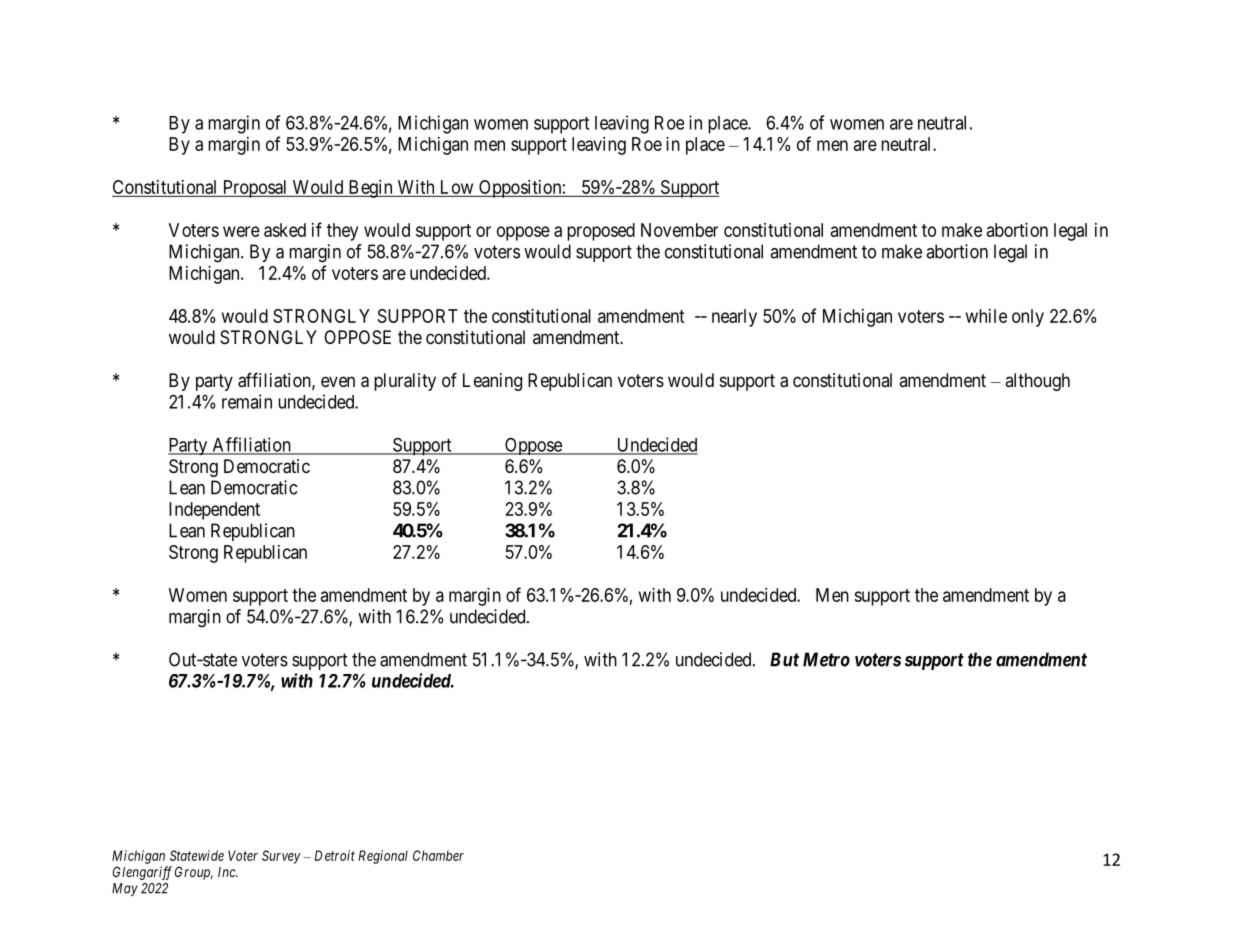  I want to click on November, so click(679, 230).
